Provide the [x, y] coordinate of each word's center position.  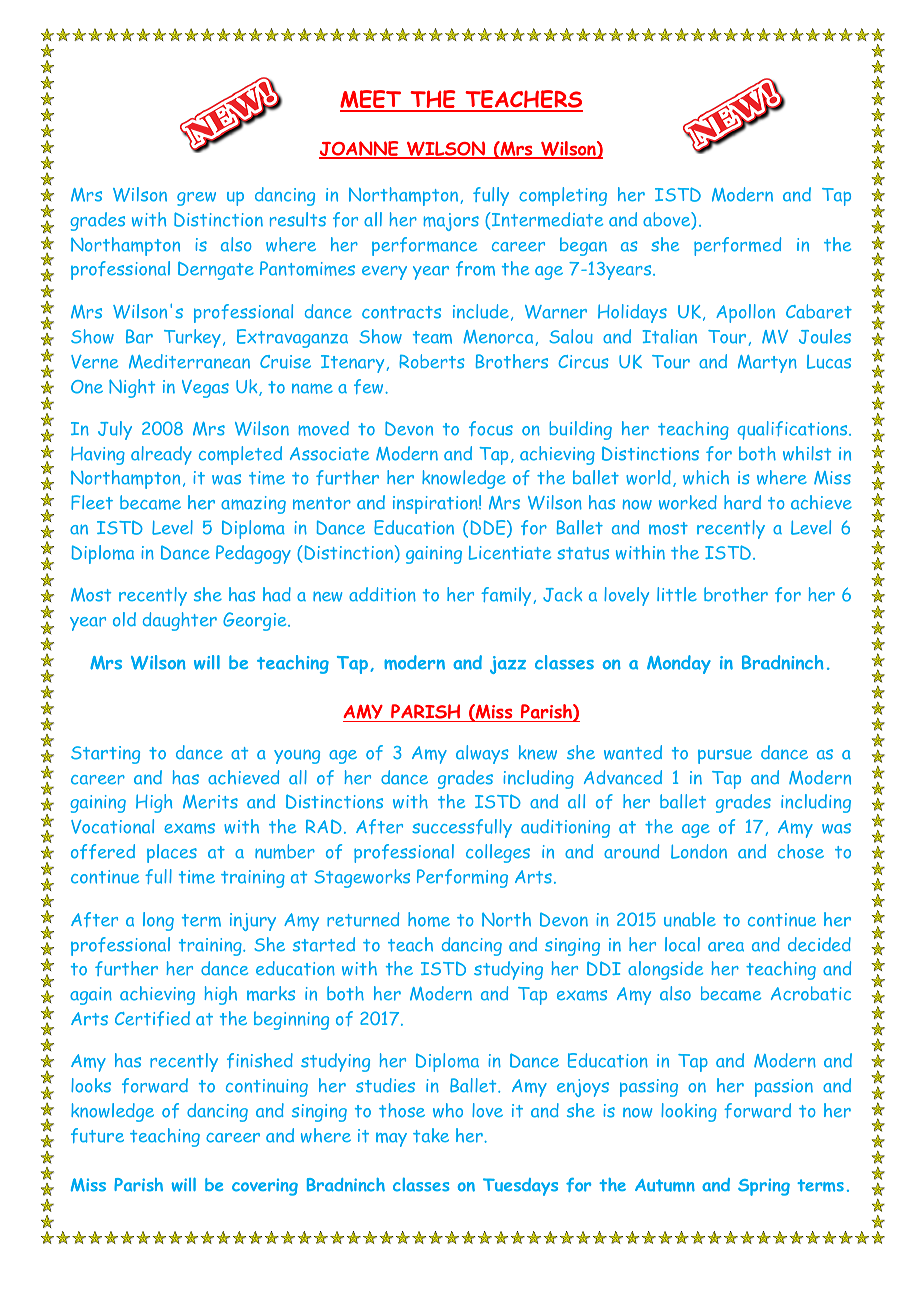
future [97, 1135]
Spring [764, 1187]
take [431, 1135]
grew [196, 199]
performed [737, 246]
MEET [372, 100]
